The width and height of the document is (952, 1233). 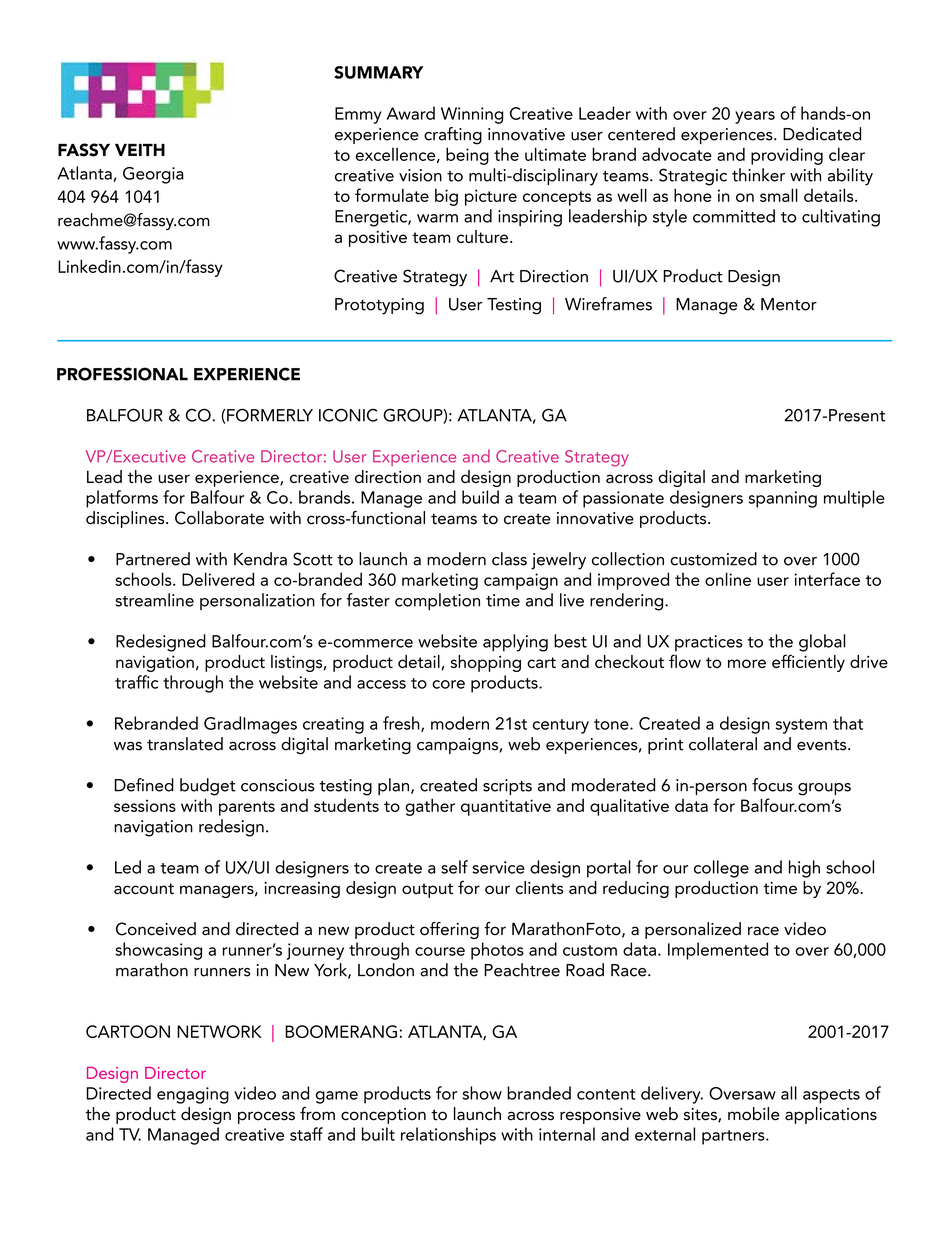 What do you see at coordinates (472, 115) in the document?
I see `Winning` at bounding box center [472, 115].
